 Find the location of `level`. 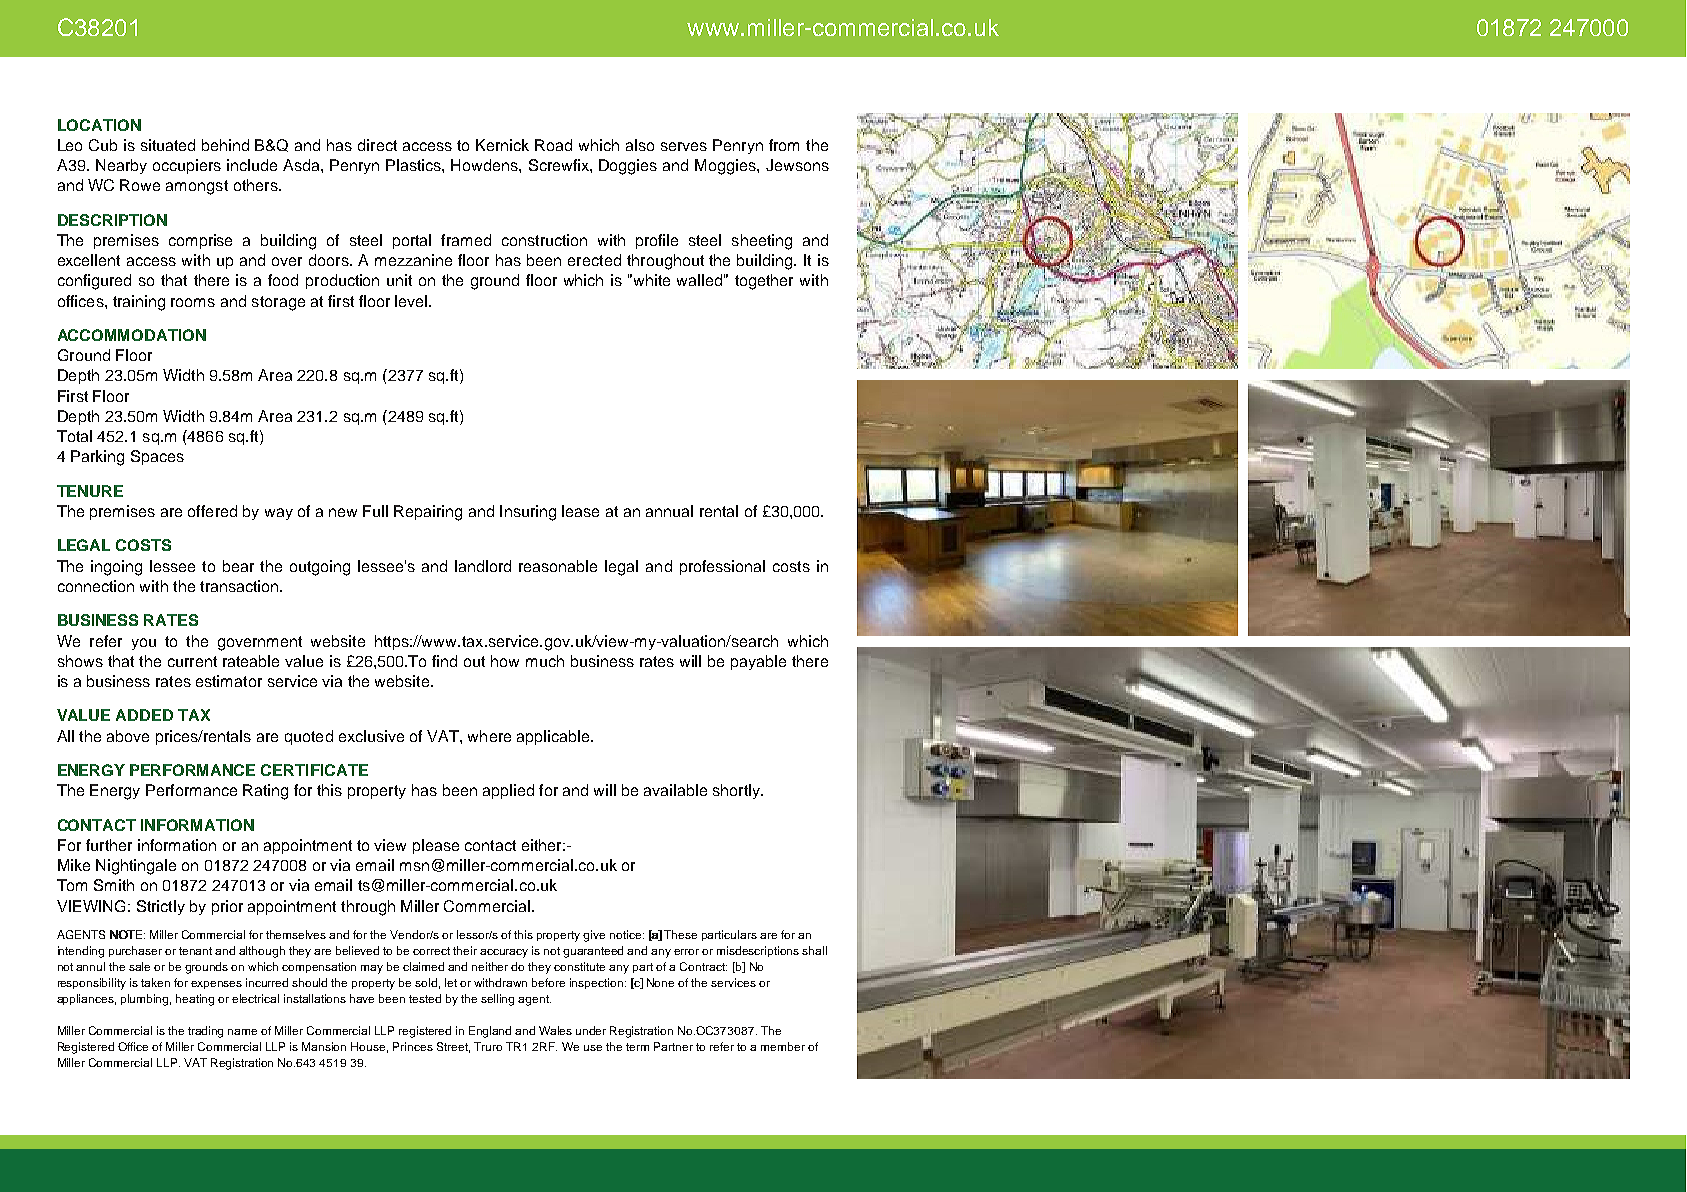

level is located at coordinates (411, 301).
